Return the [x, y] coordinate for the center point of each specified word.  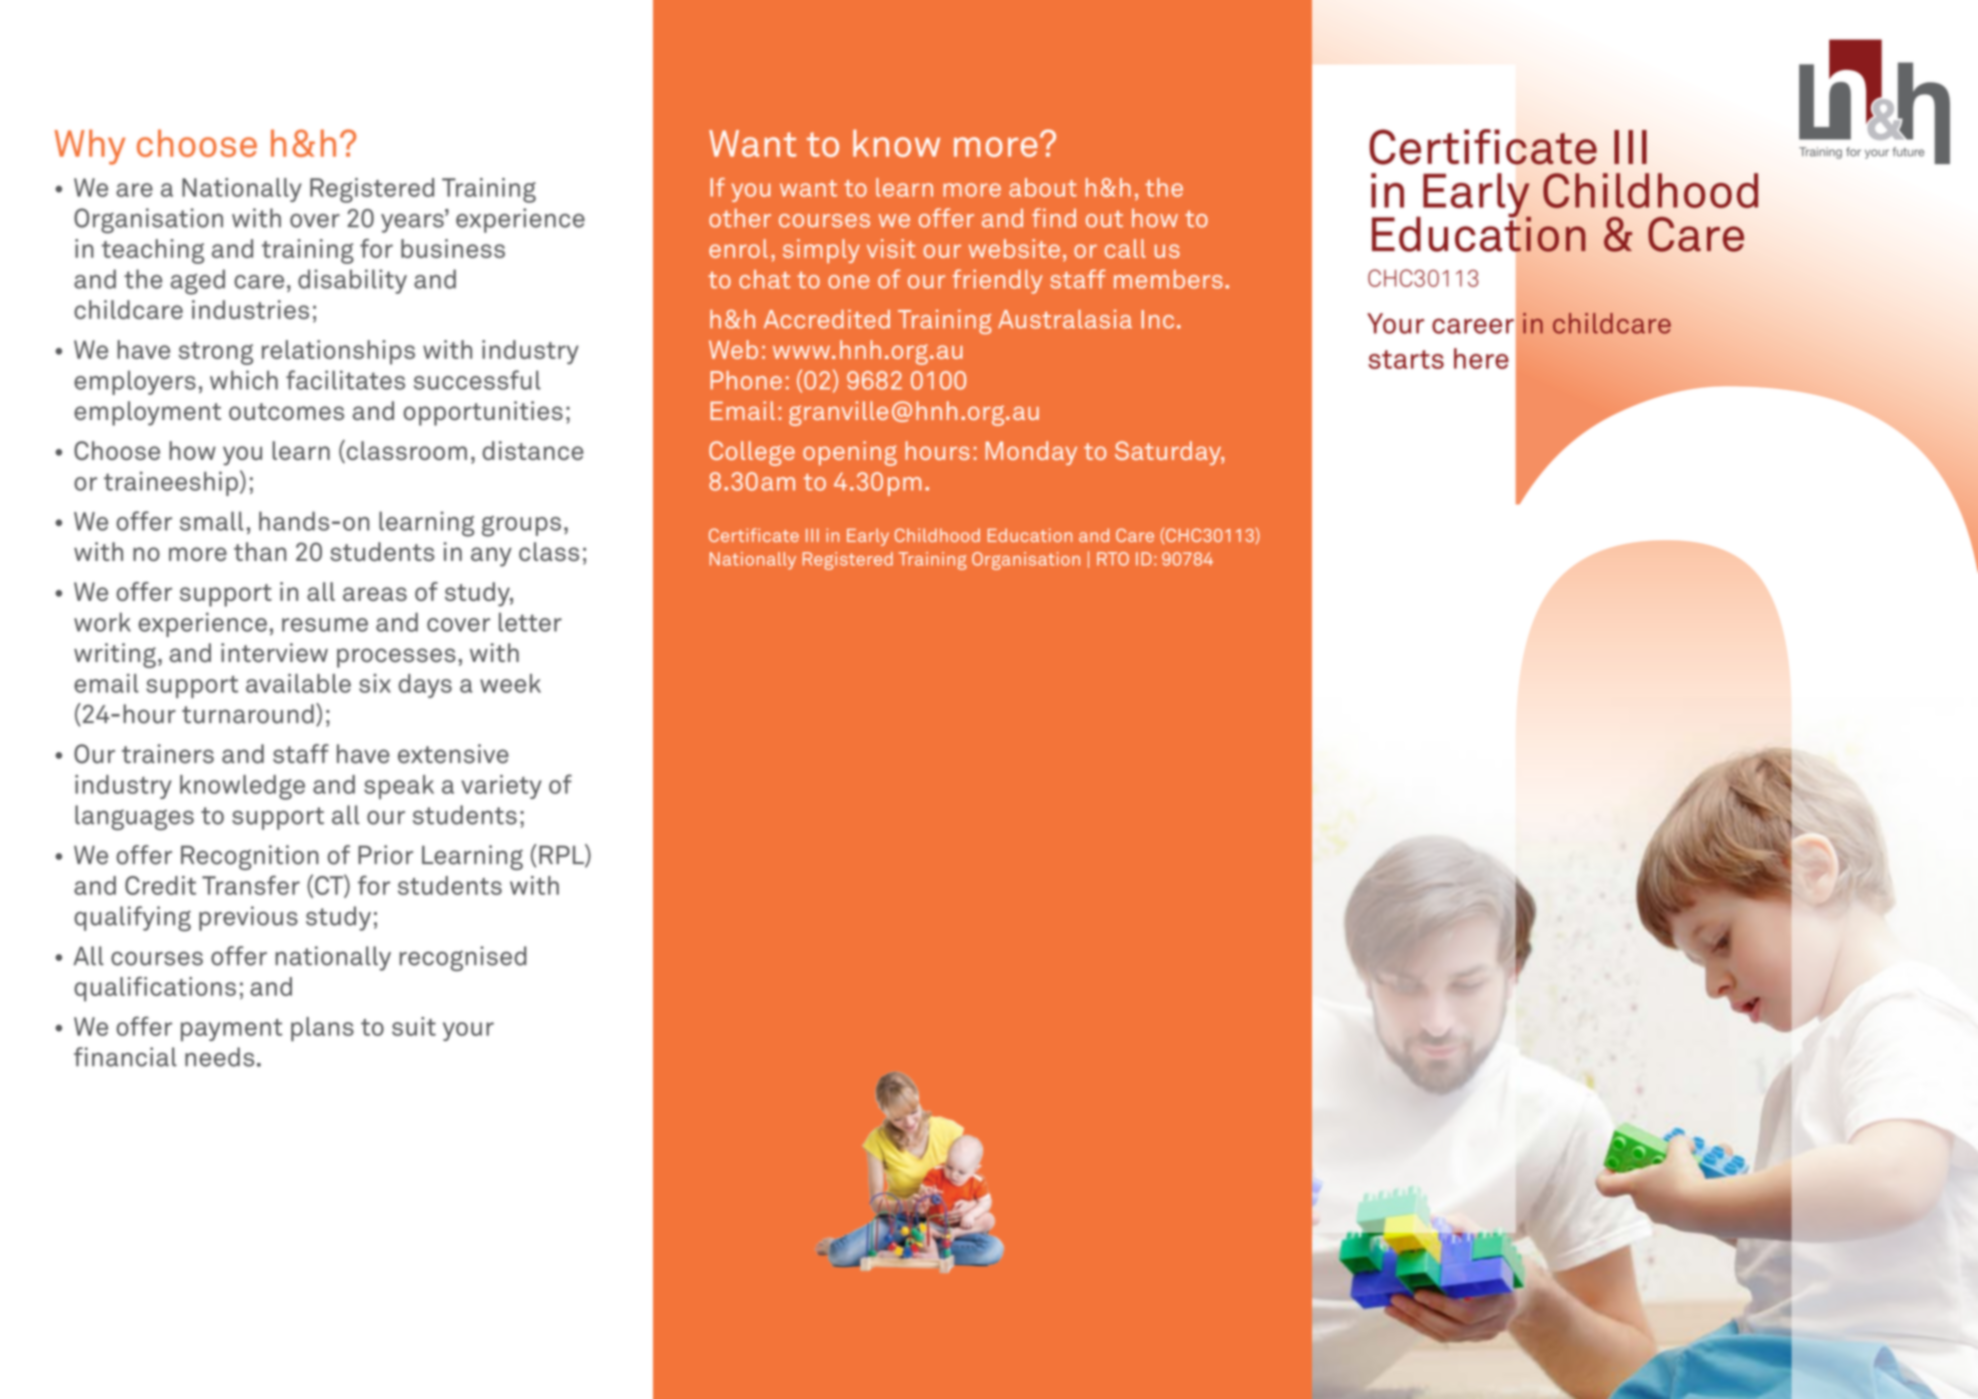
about [1043, 187]
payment [231, 1030]
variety [501, 787]
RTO [1113, 559]
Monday [1031, 453]
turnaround [248, 714]
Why [90, 147]
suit [414, 1026]
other [740, 218]
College [752, 453]
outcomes [286, 411]
